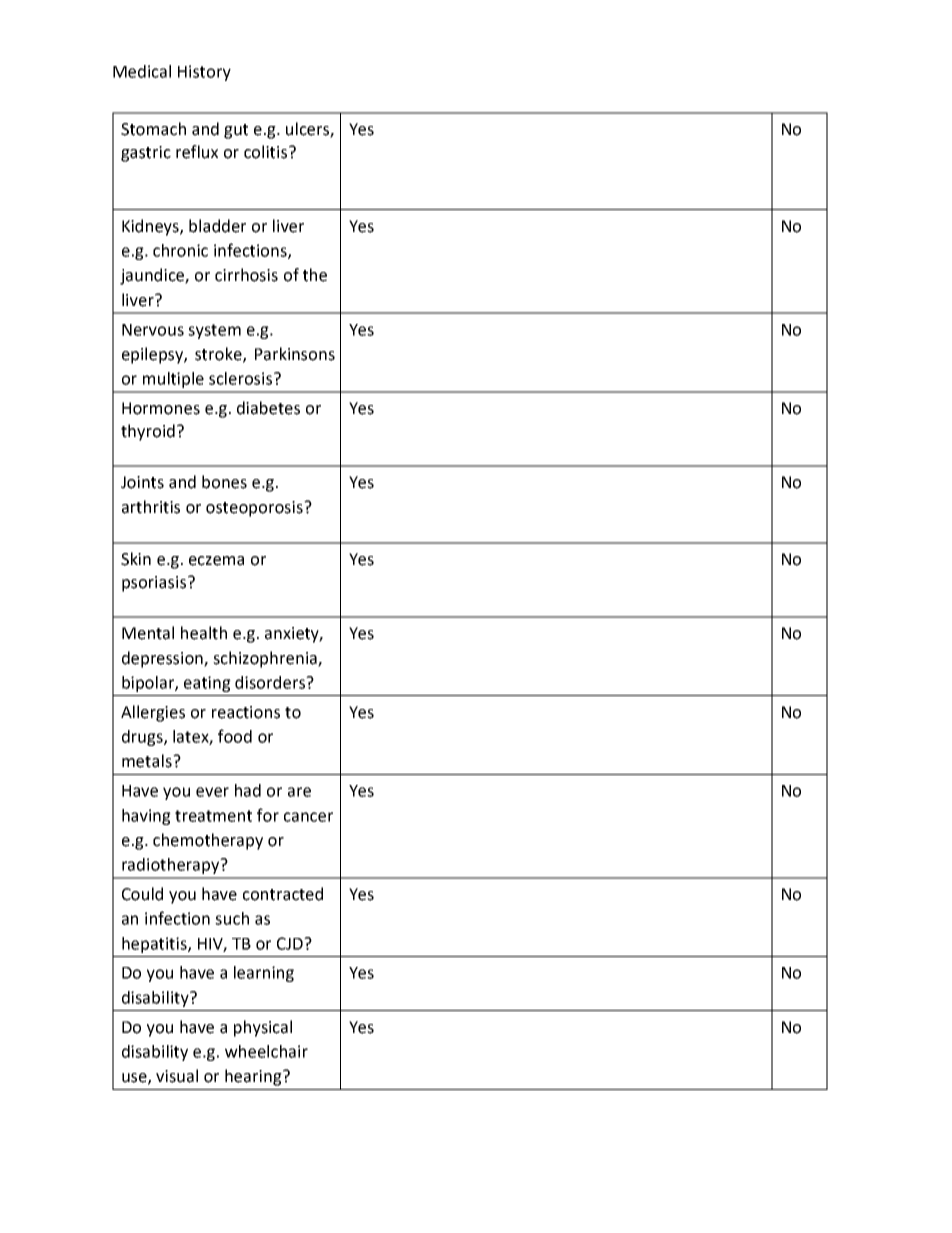 This screenshot has height=1233, width=952. Describe the element at coordinates (177, 1076) in the screenshot. I see `visual` at that location.
